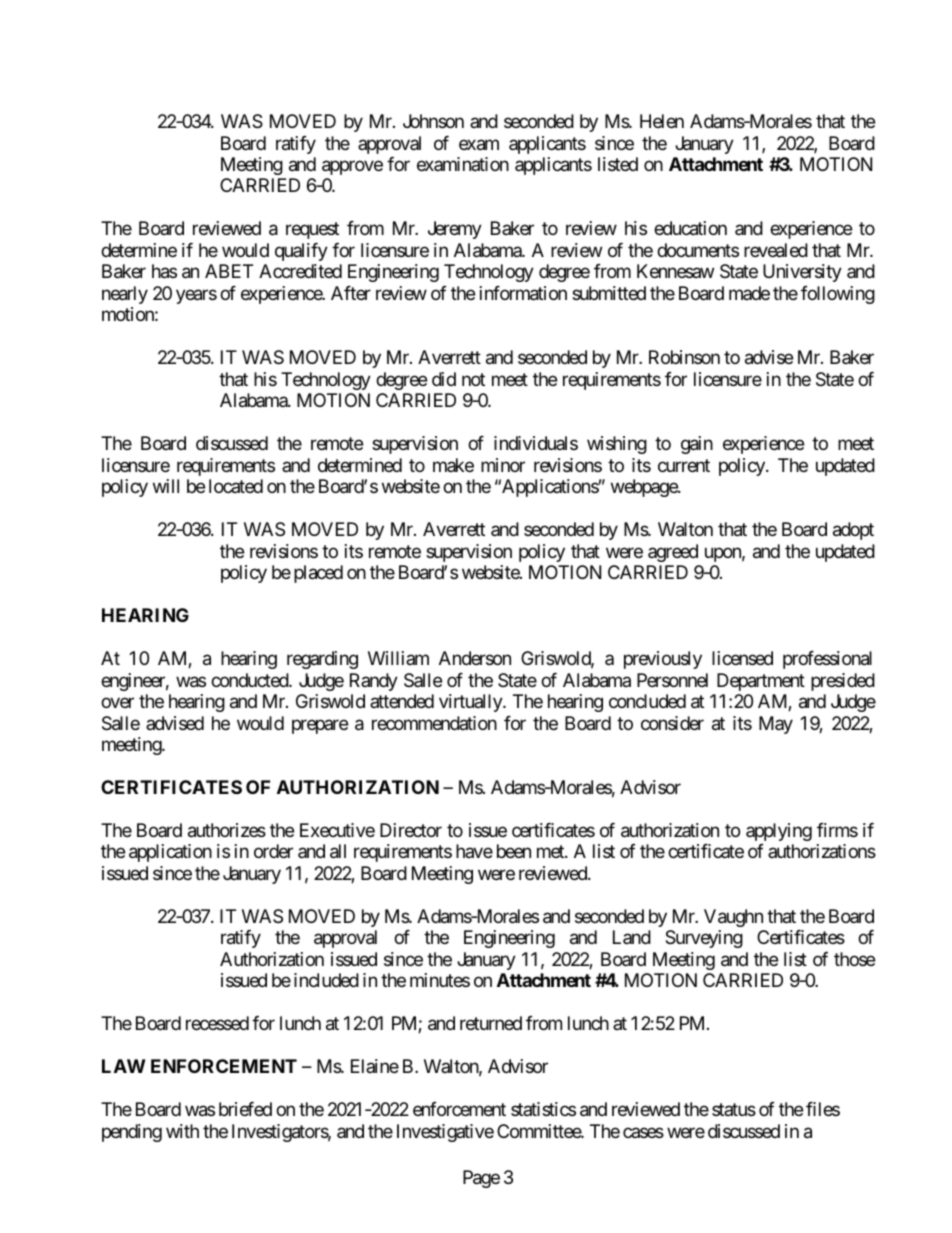 This screenshot has height=1233, width=952. I want to click on conducted, so click(250, 680).
